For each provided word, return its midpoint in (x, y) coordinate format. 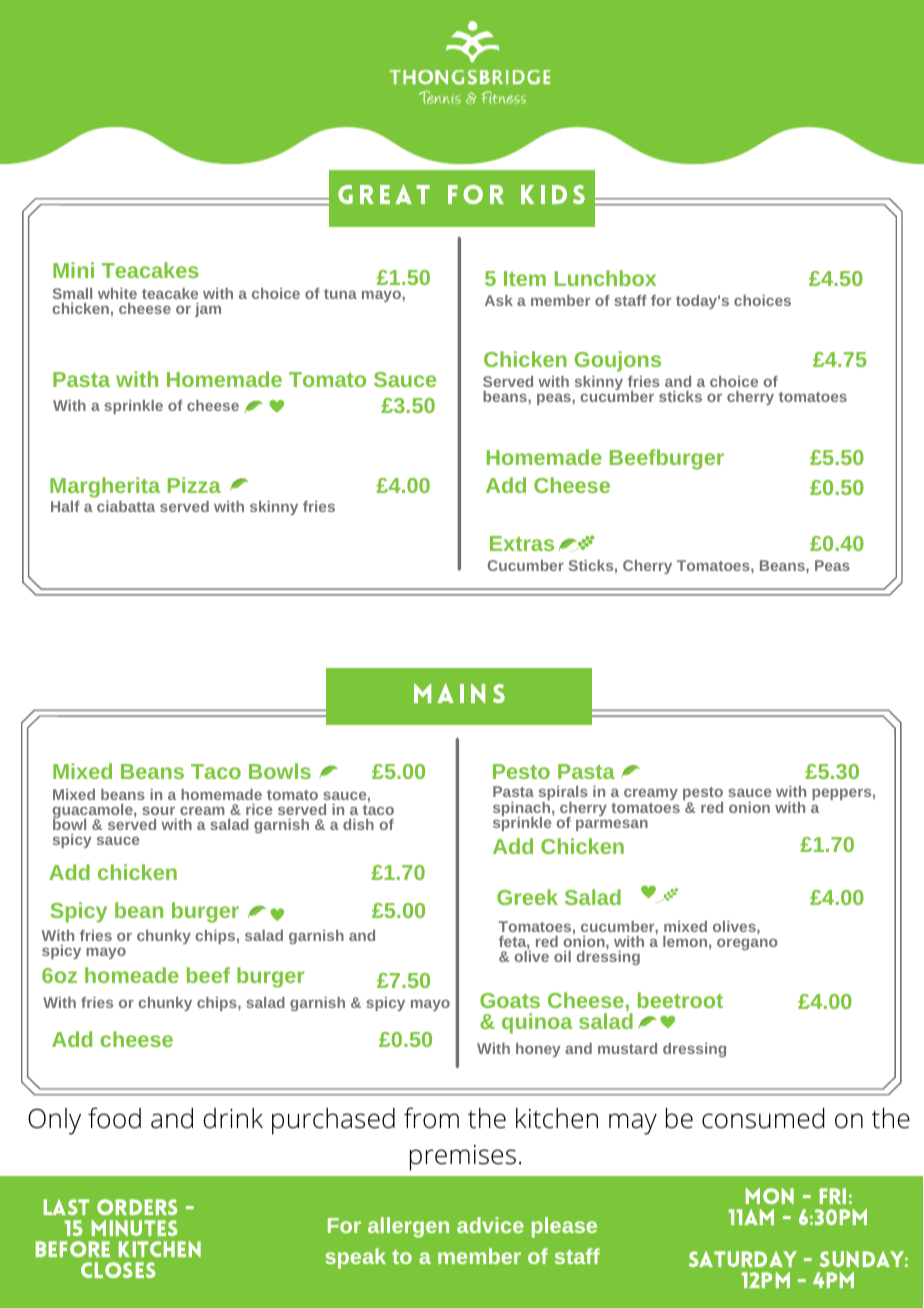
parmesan (612, 825)
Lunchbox (605, 278)
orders (137, 1207)
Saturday (743, 1259)
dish (358, 824)
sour (158, 811)
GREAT (384, 194)
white (117, 293)
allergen (408, 1227)
